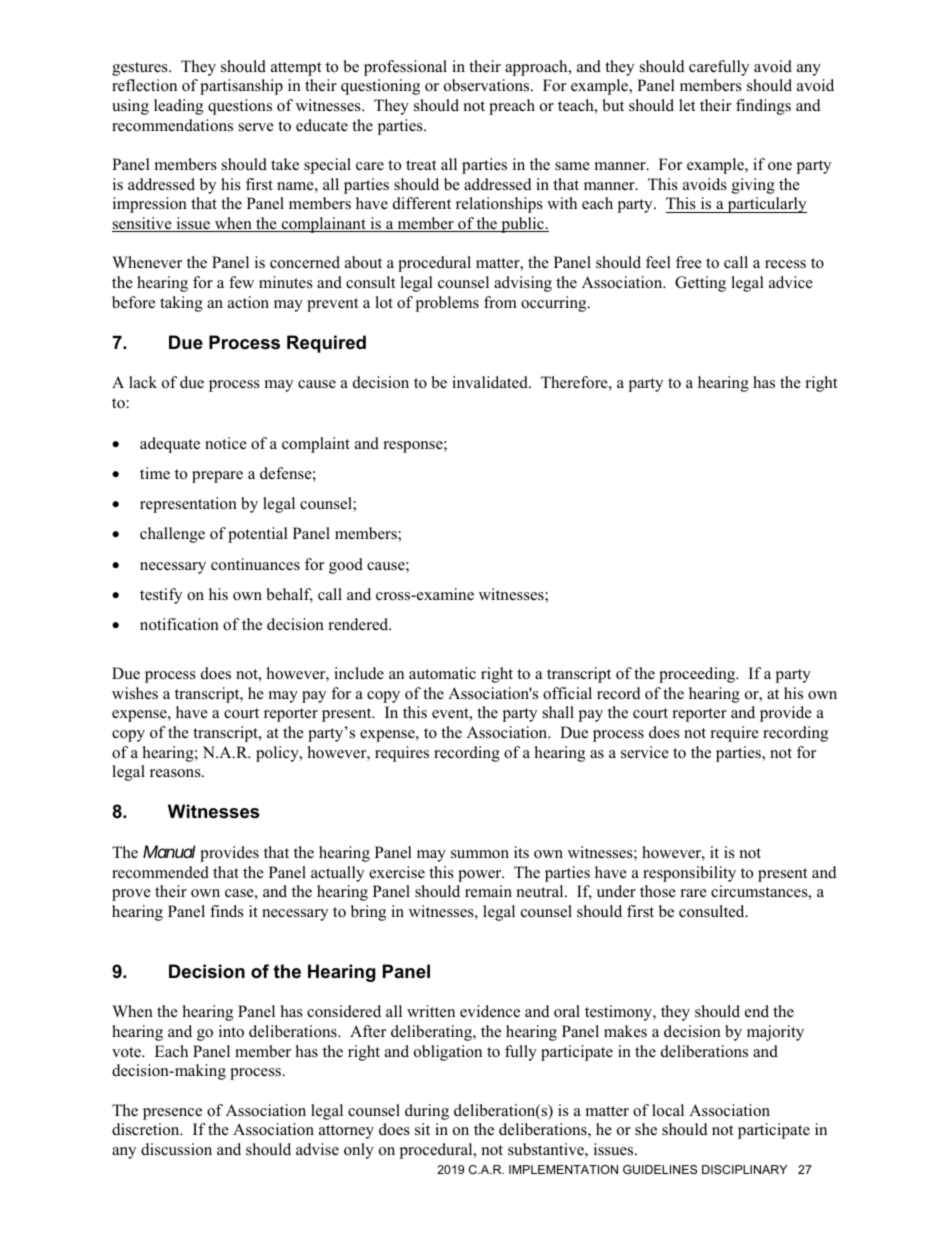 This screenshot has height=1233, width=952. Describe the element at coordinates (700, 284) in the screenshot. I see `Getting` at that location.
